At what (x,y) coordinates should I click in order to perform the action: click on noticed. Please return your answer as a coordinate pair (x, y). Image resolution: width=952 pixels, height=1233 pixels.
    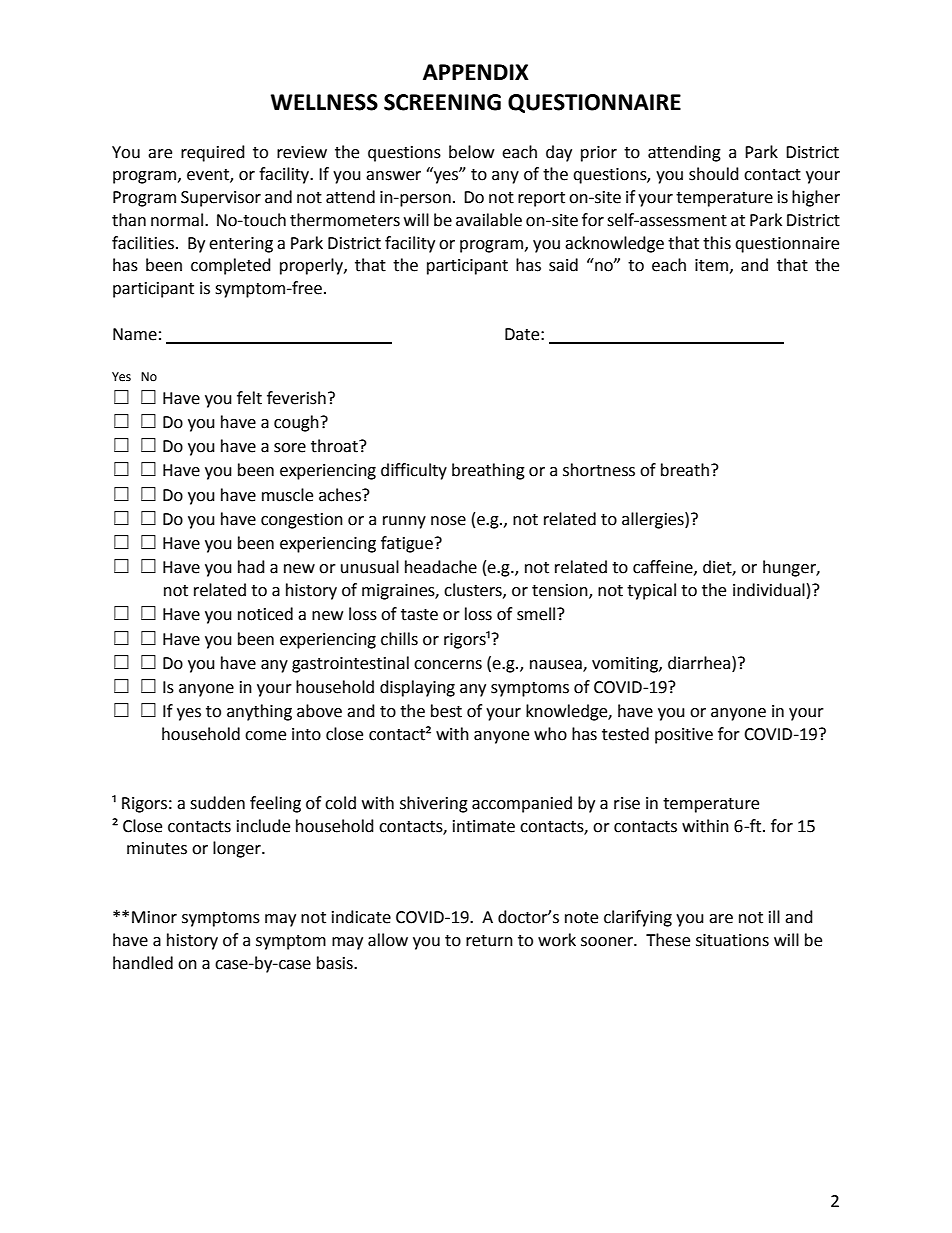
    Looking at the image, I should click on (265, 614).
